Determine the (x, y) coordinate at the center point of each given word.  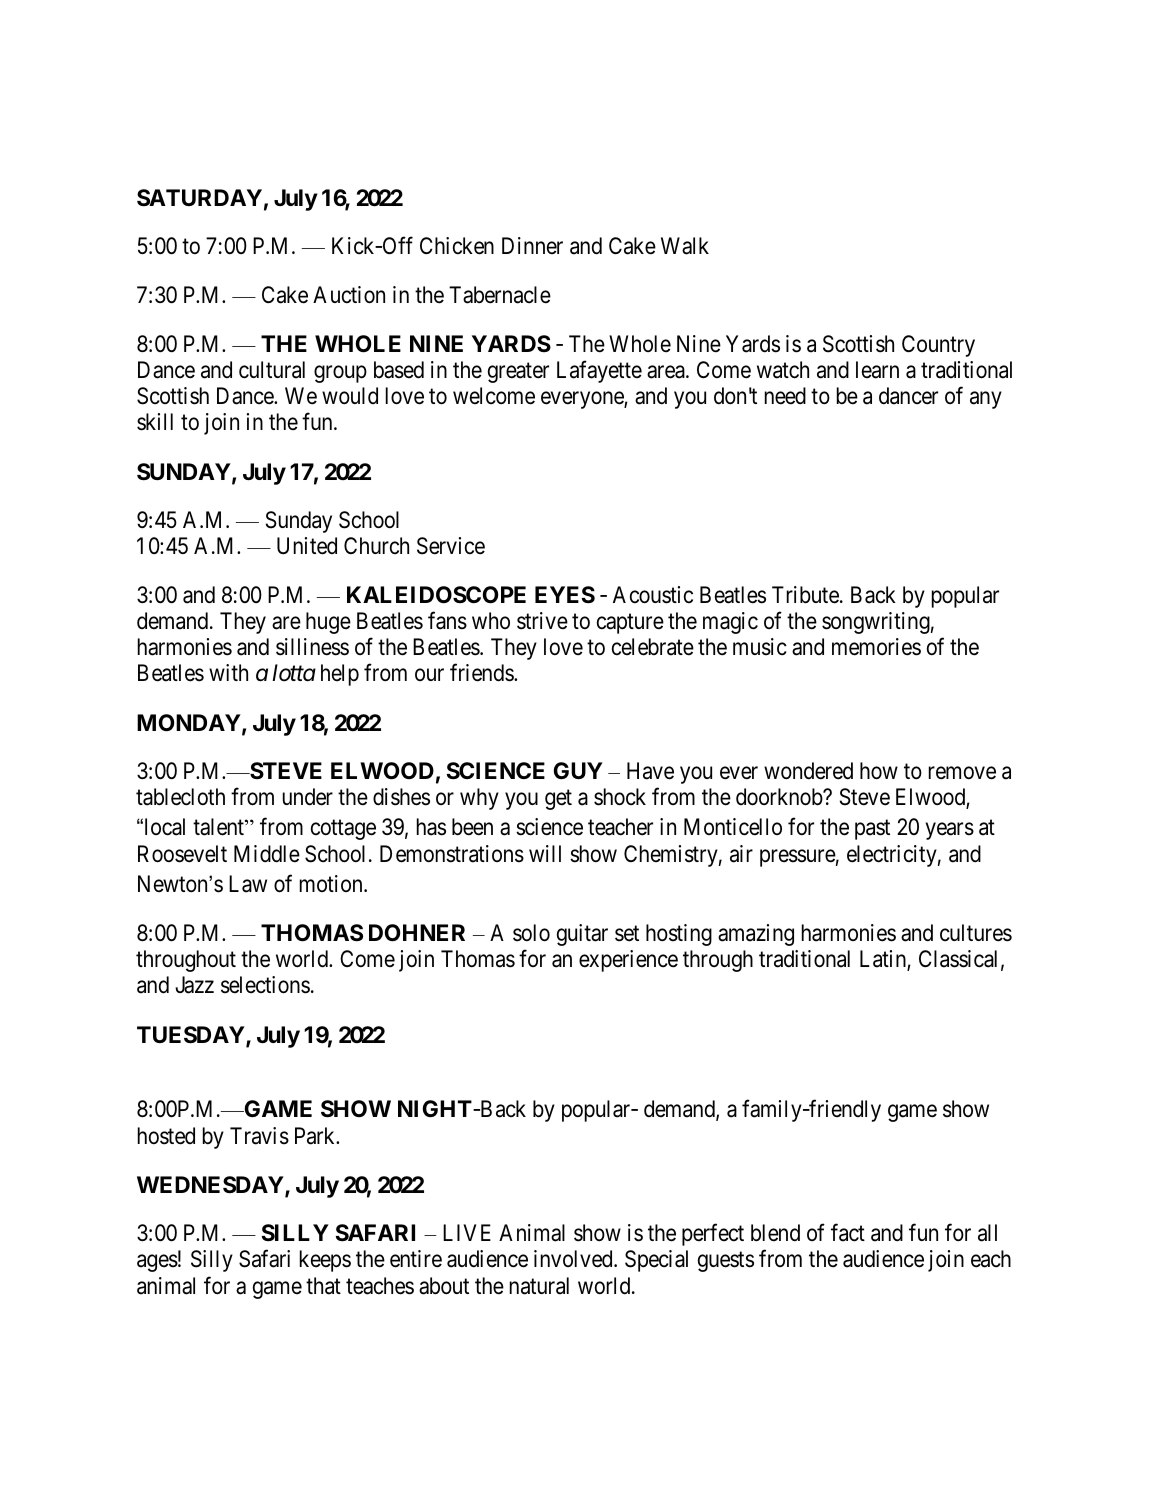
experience (628, 961)
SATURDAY (199, 198)
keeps (325, 1261)
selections (265, 985)
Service (451, 546)
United (307, 546)
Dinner (532, 245)
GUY (578, 771)
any (986, 400)
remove (962, 773)
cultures (976, 933)
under (308, 797)
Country (938, 346)
